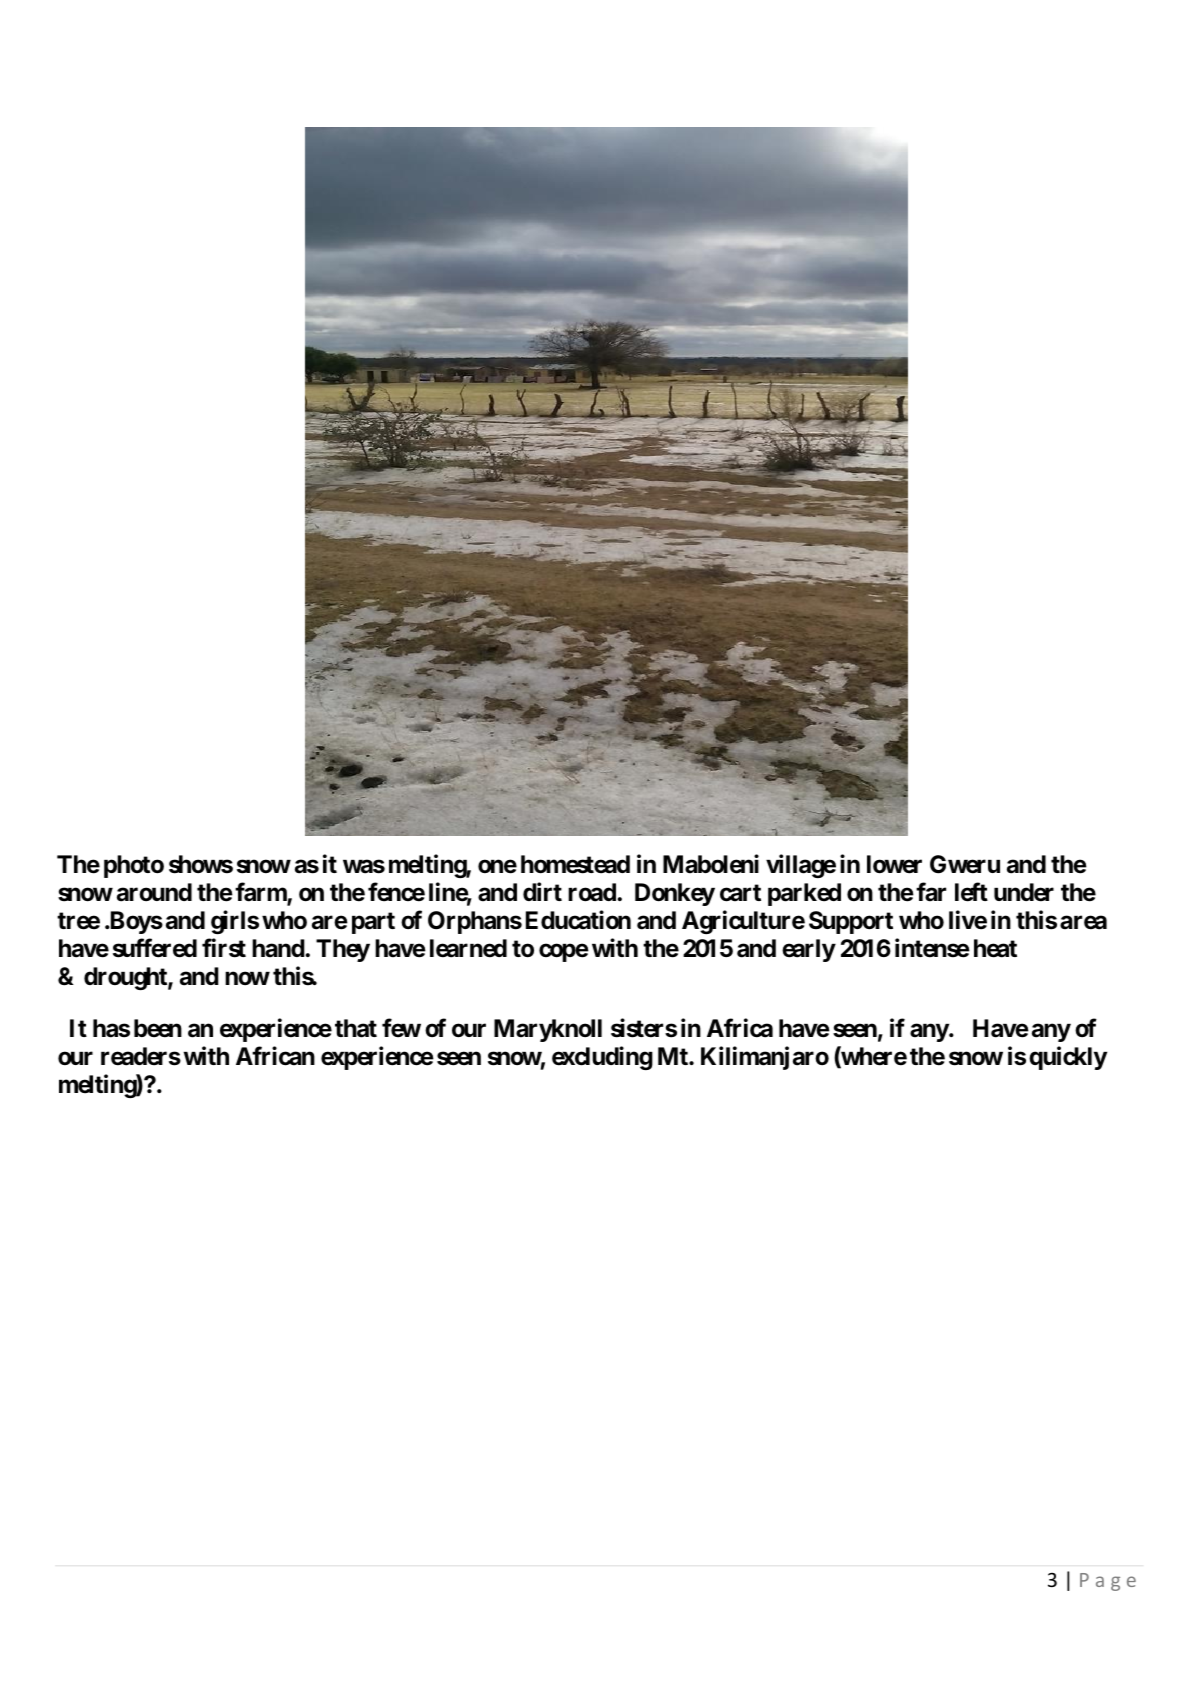 The width and height of the screenshot is (1198, 1695). I want to click on learned, so click(468, 948).
